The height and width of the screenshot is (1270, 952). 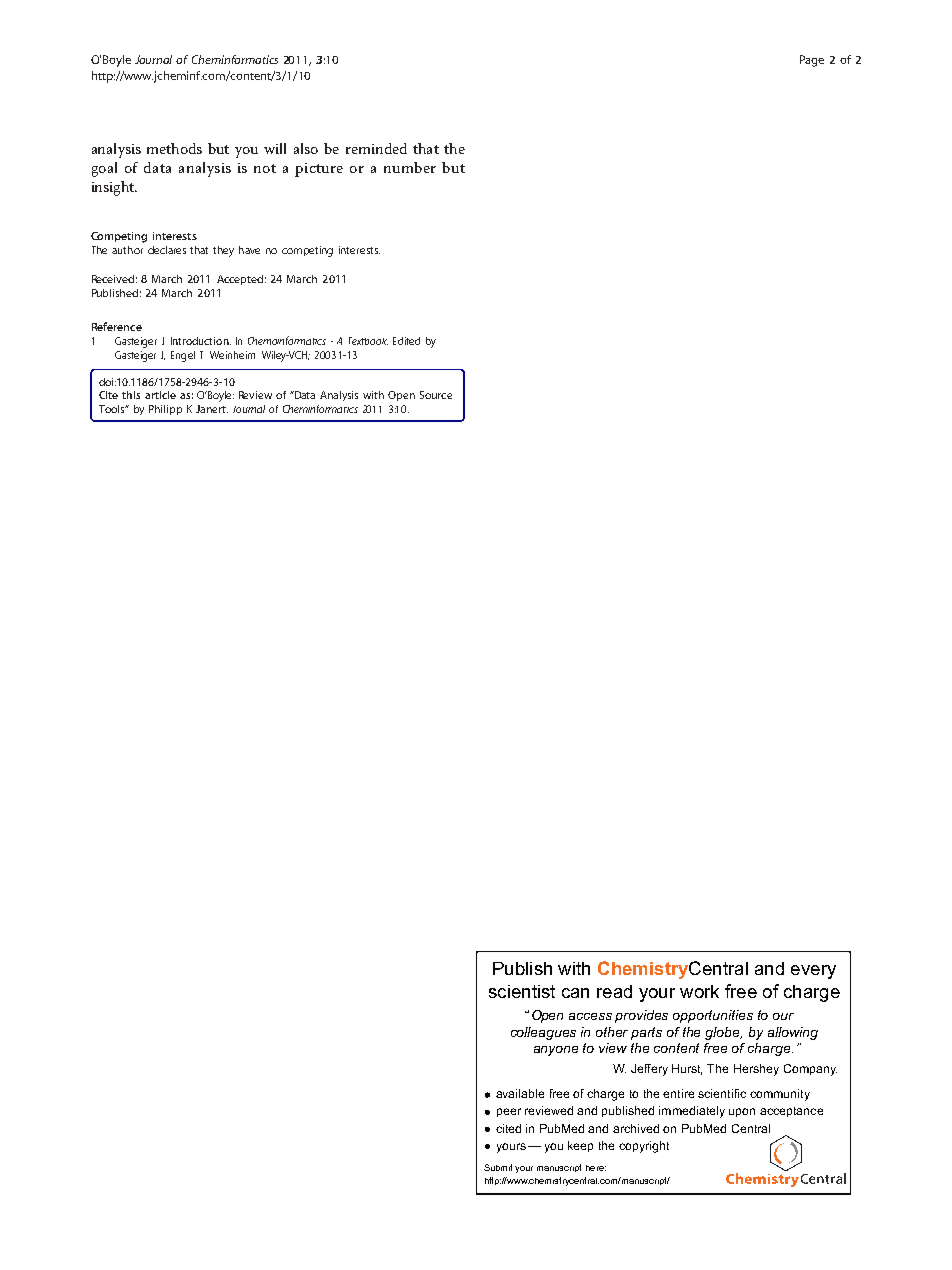 What do you see at coordinates (498, 1167) in the screenshot?
I see `Submit` at bounding box center [498, 1167].
